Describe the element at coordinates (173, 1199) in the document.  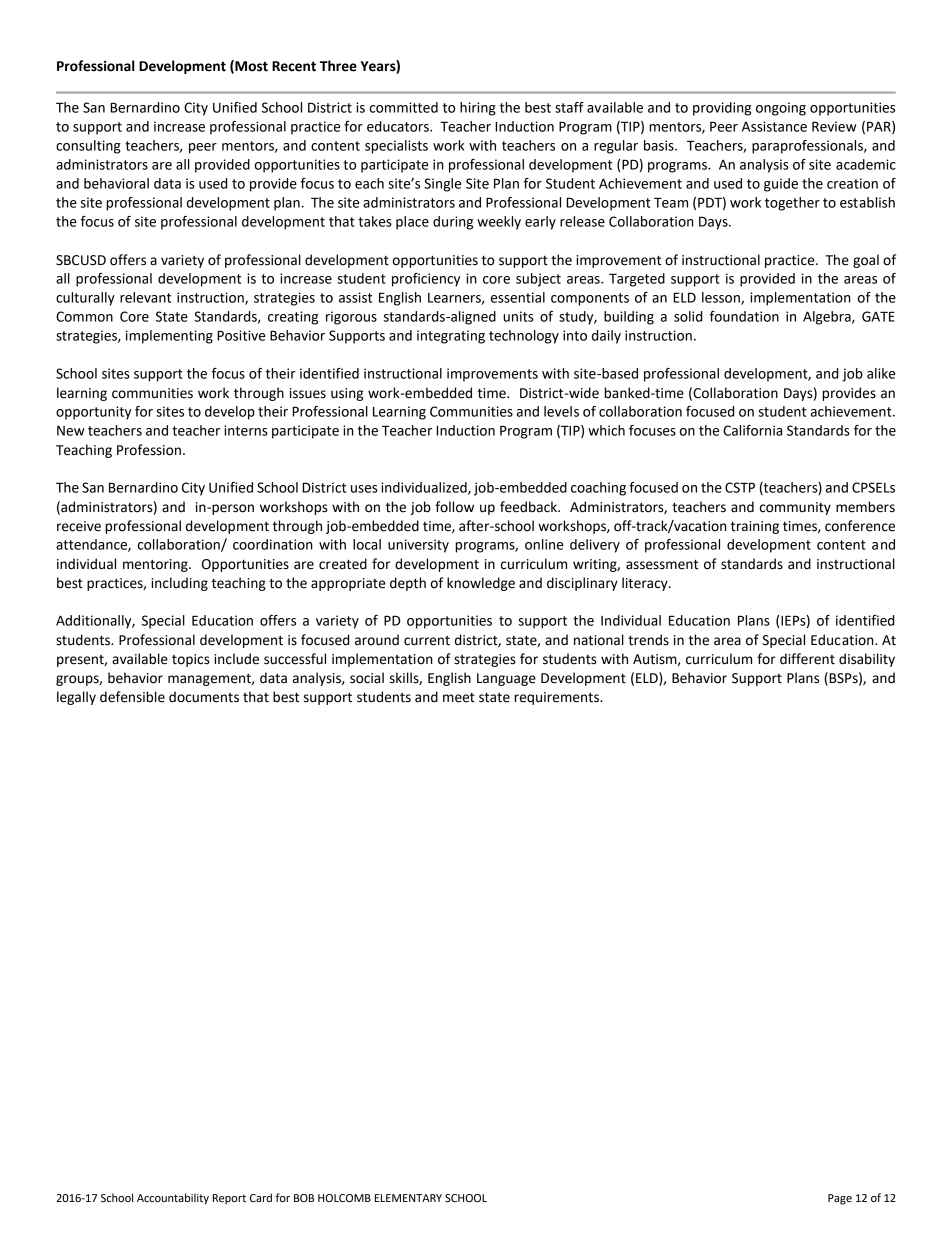
I see `Accountability` at that location.
